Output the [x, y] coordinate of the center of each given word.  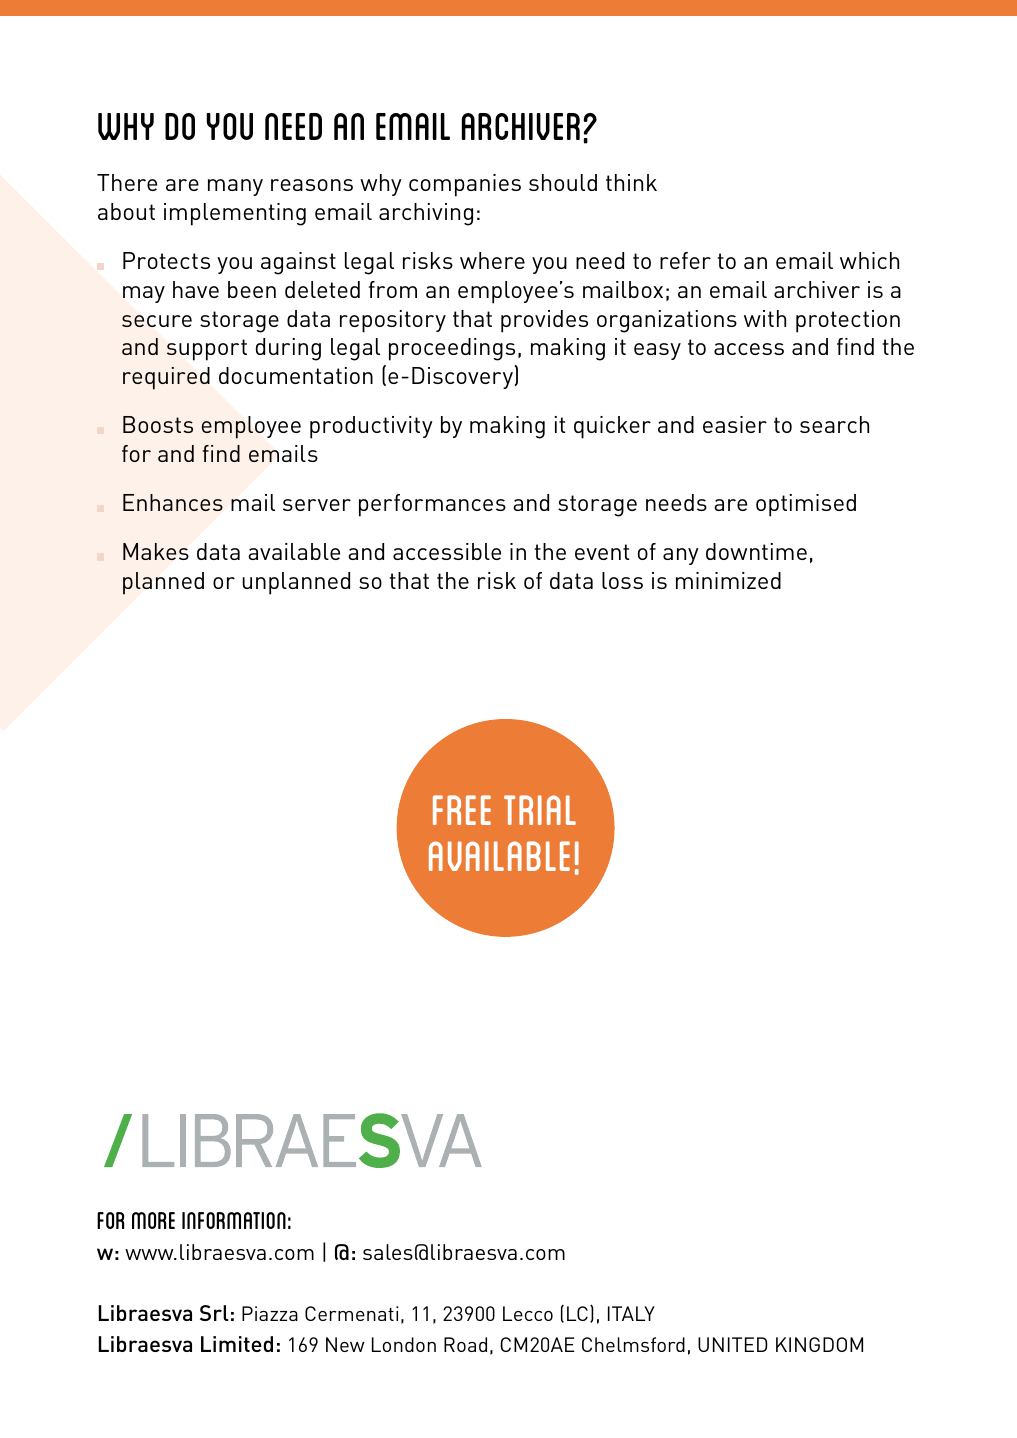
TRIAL [540, 810]
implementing [235, 214]
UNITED [733, 1344]
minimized [728, 580]
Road [465, 1344]
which [869, 260]
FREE [462, 810]
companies [465, 185]
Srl [214, 1313]
